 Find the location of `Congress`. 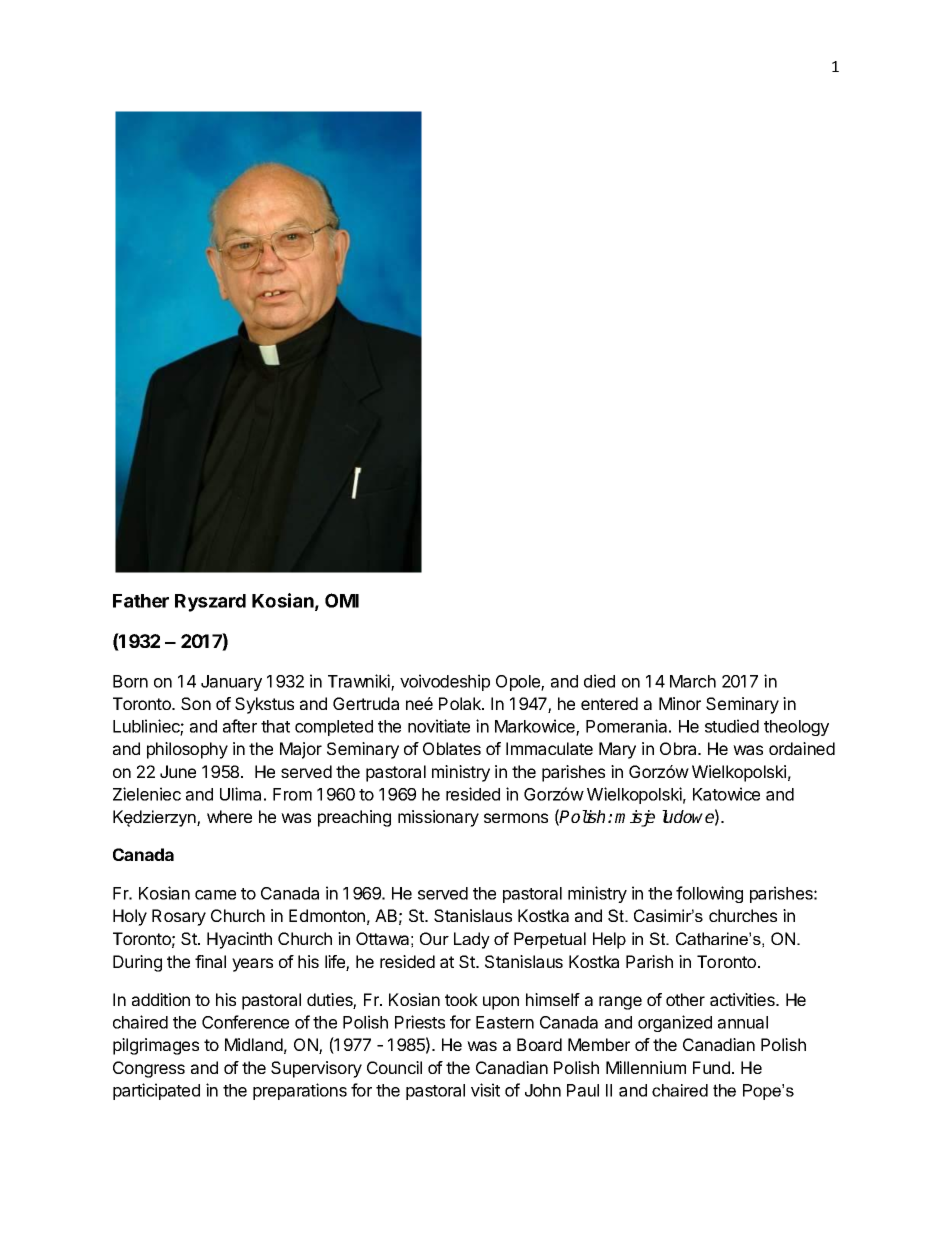

Congress is located at coordinates (149, 1069).
